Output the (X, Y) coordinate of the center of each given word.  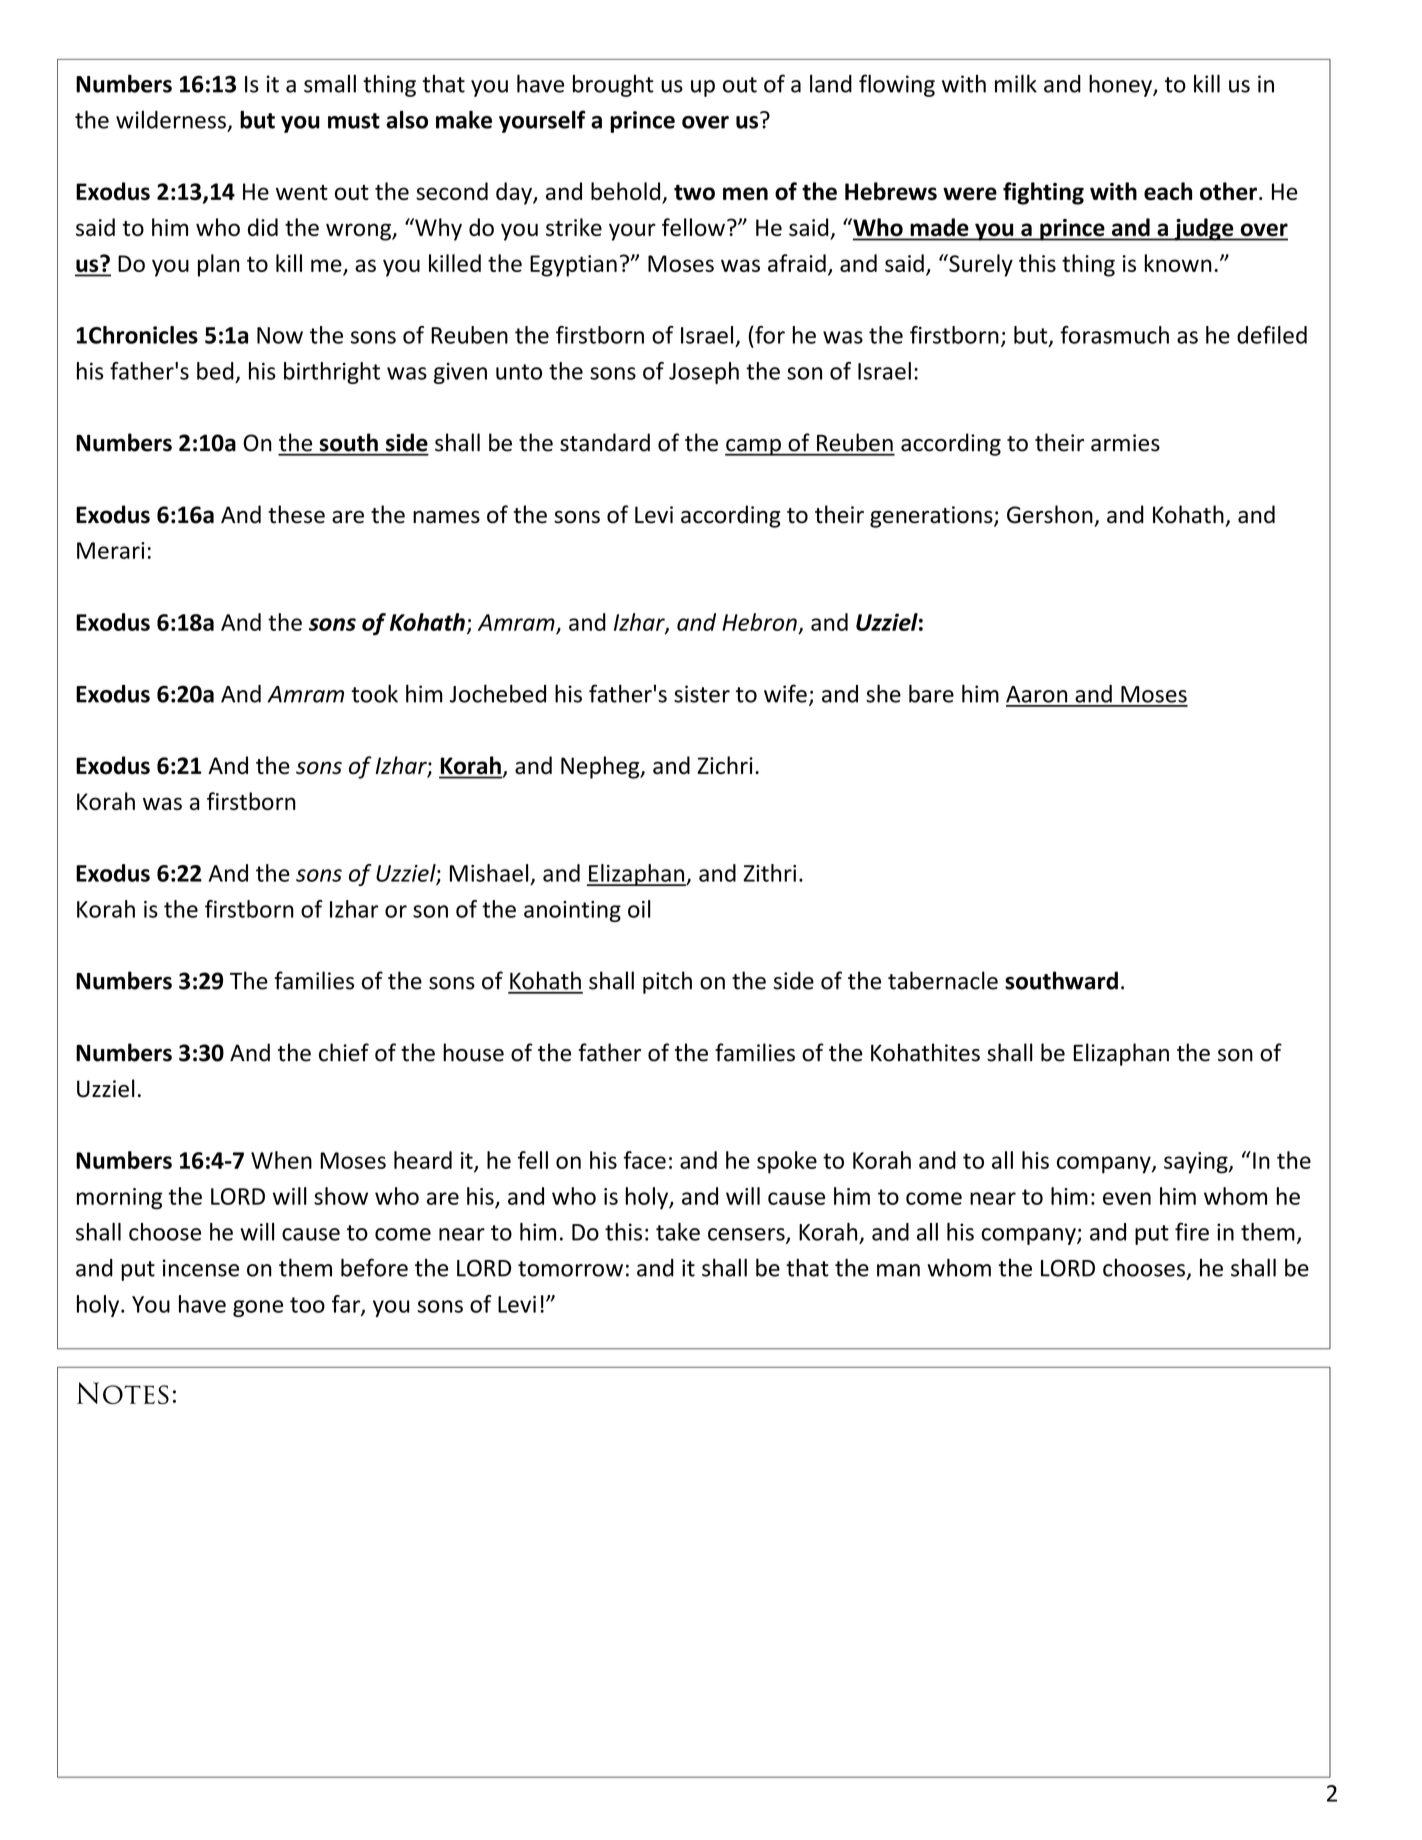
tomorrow (570, 1269)
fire (1192, 1231)
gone (258, 1308)
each (1168, 191)
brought (613, 86)
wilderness (171, 119)
